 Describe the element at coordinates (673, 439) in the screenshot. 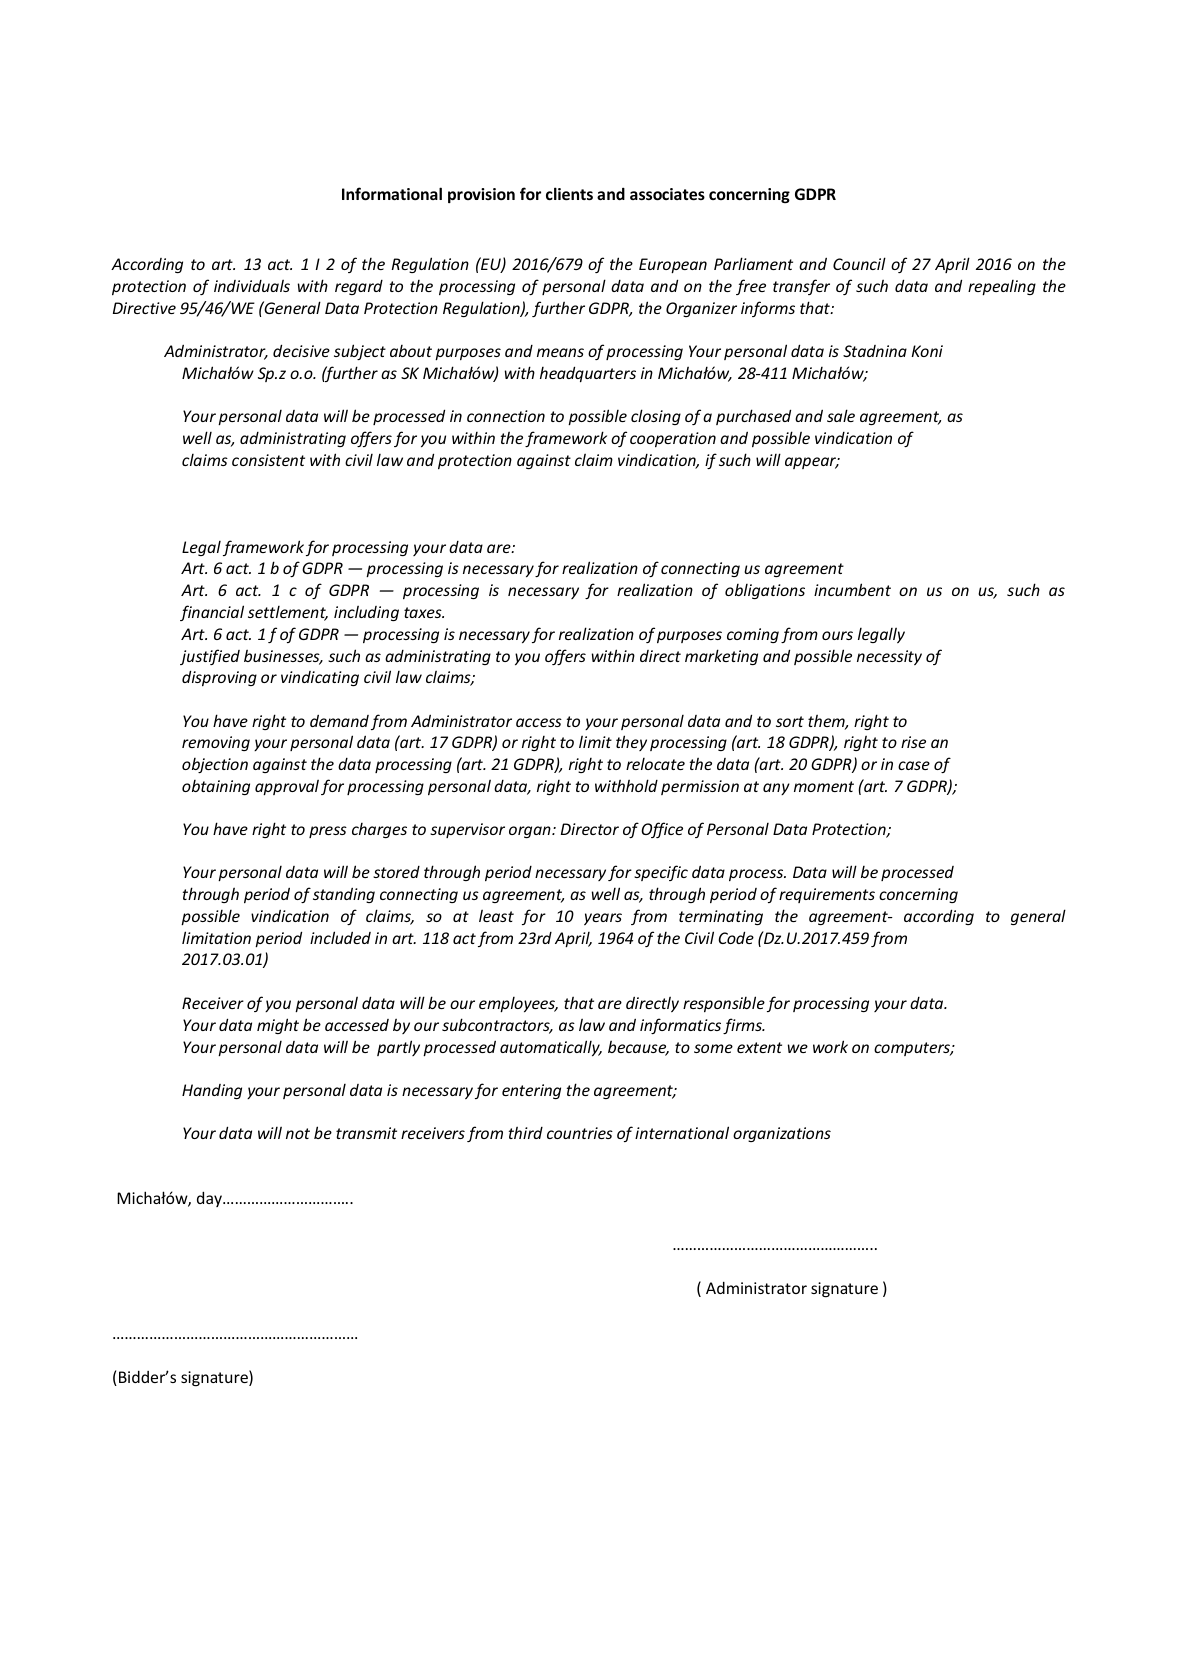

I see `cooperation` at that location.
